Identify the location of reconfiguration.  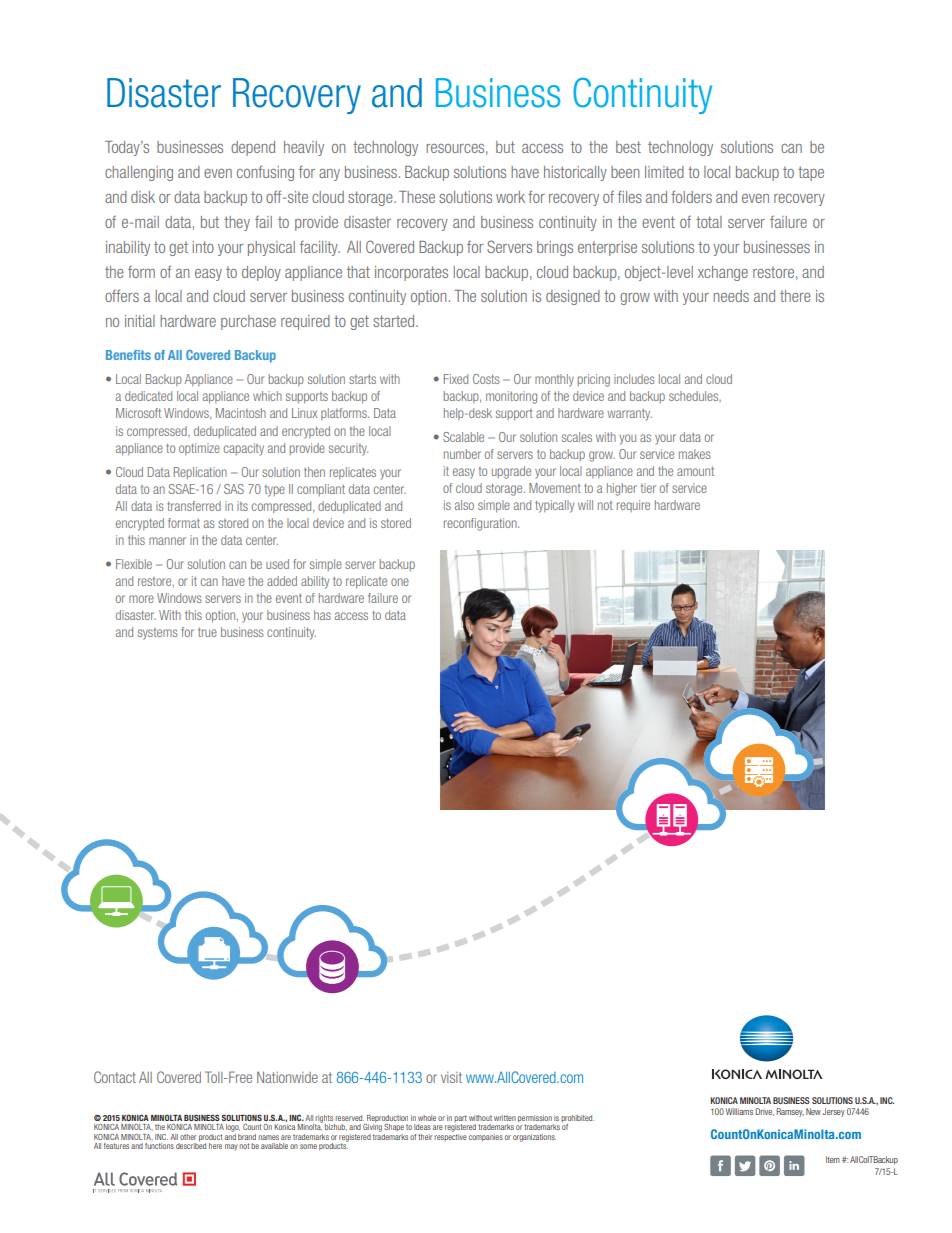
(481, 524).
